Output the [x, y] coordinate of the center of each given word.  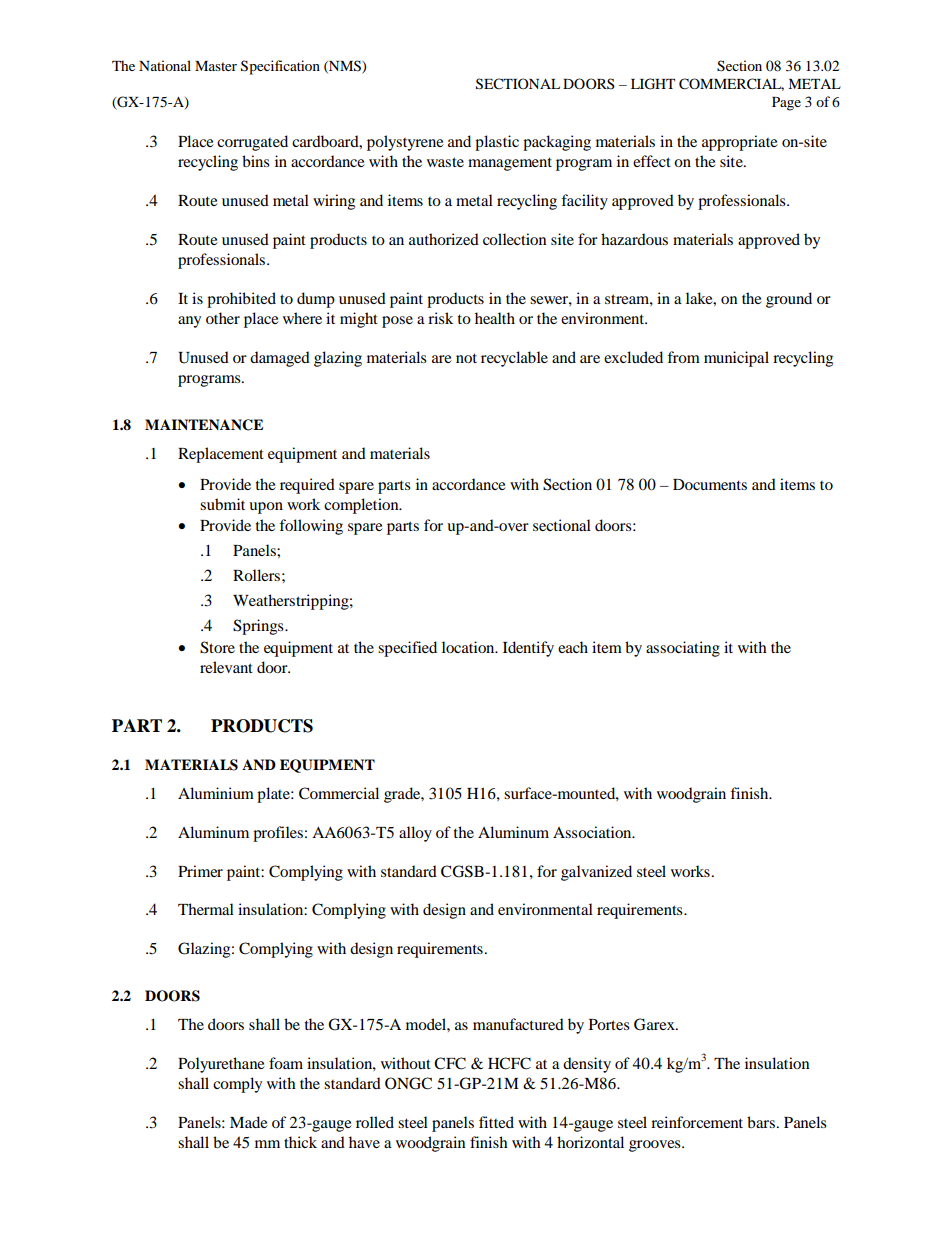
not [466, 358]
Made [249, 1122]
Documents [710, 484]
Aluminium [216, 793]
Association [593, 832]
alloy [415, 834]
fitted [496, 1122]
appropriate [740, 143]
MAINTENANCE [204, 425]
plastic [497, 143]
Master [216, 66]
